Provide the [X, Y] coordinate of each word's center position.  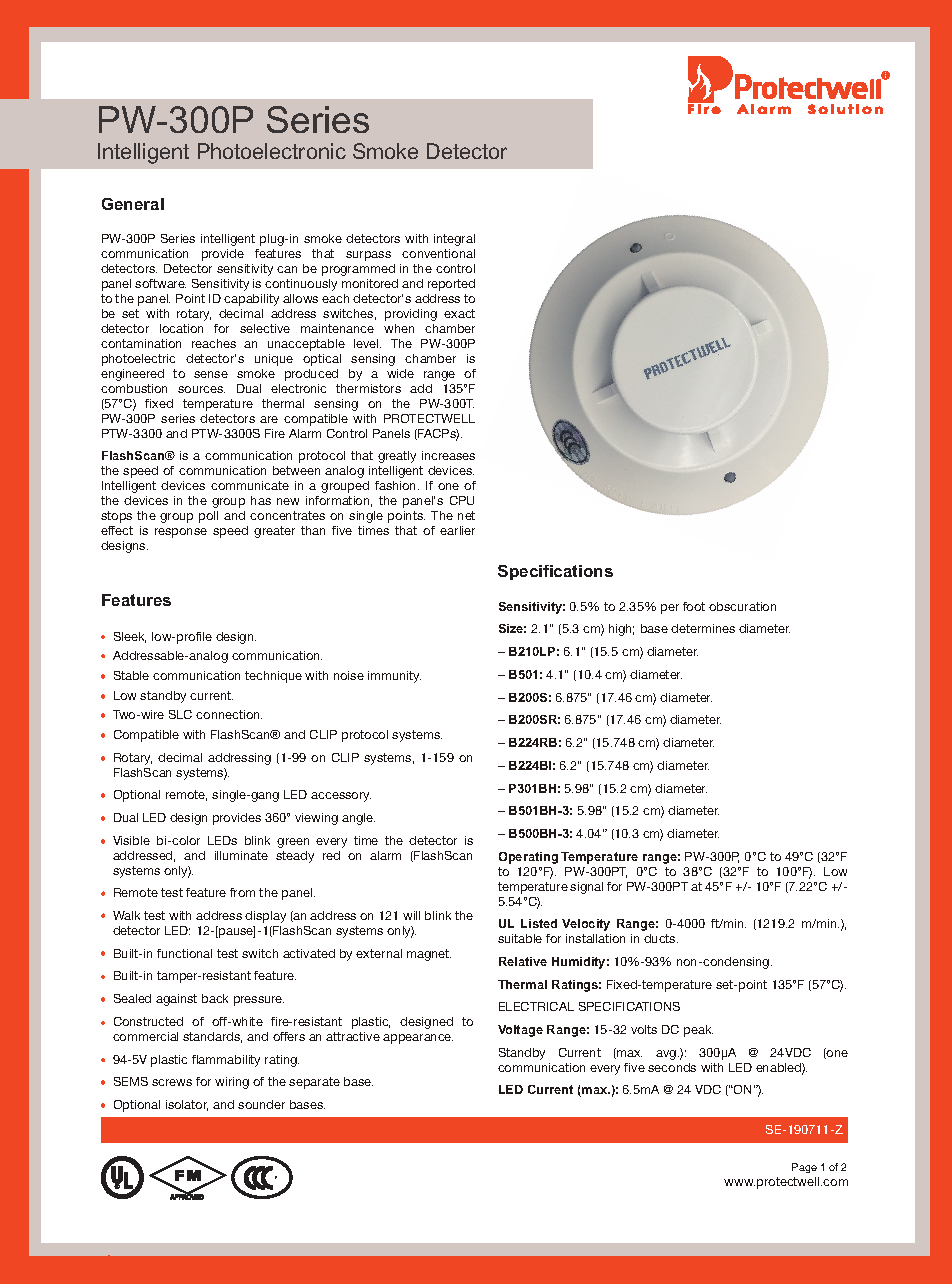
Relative [523, 961]
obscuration [742, 606]
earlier [457, 530]
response [181, 533]
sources [201, 389]
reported [451, 285]
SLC [180, 714]
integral [454, 240]
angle [358, 819]
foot [694, 606]
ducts [661, 938]
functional [184, 953]
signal [586, 888]
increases [448, 455]
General [133, 204]
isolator [187, 1105]
